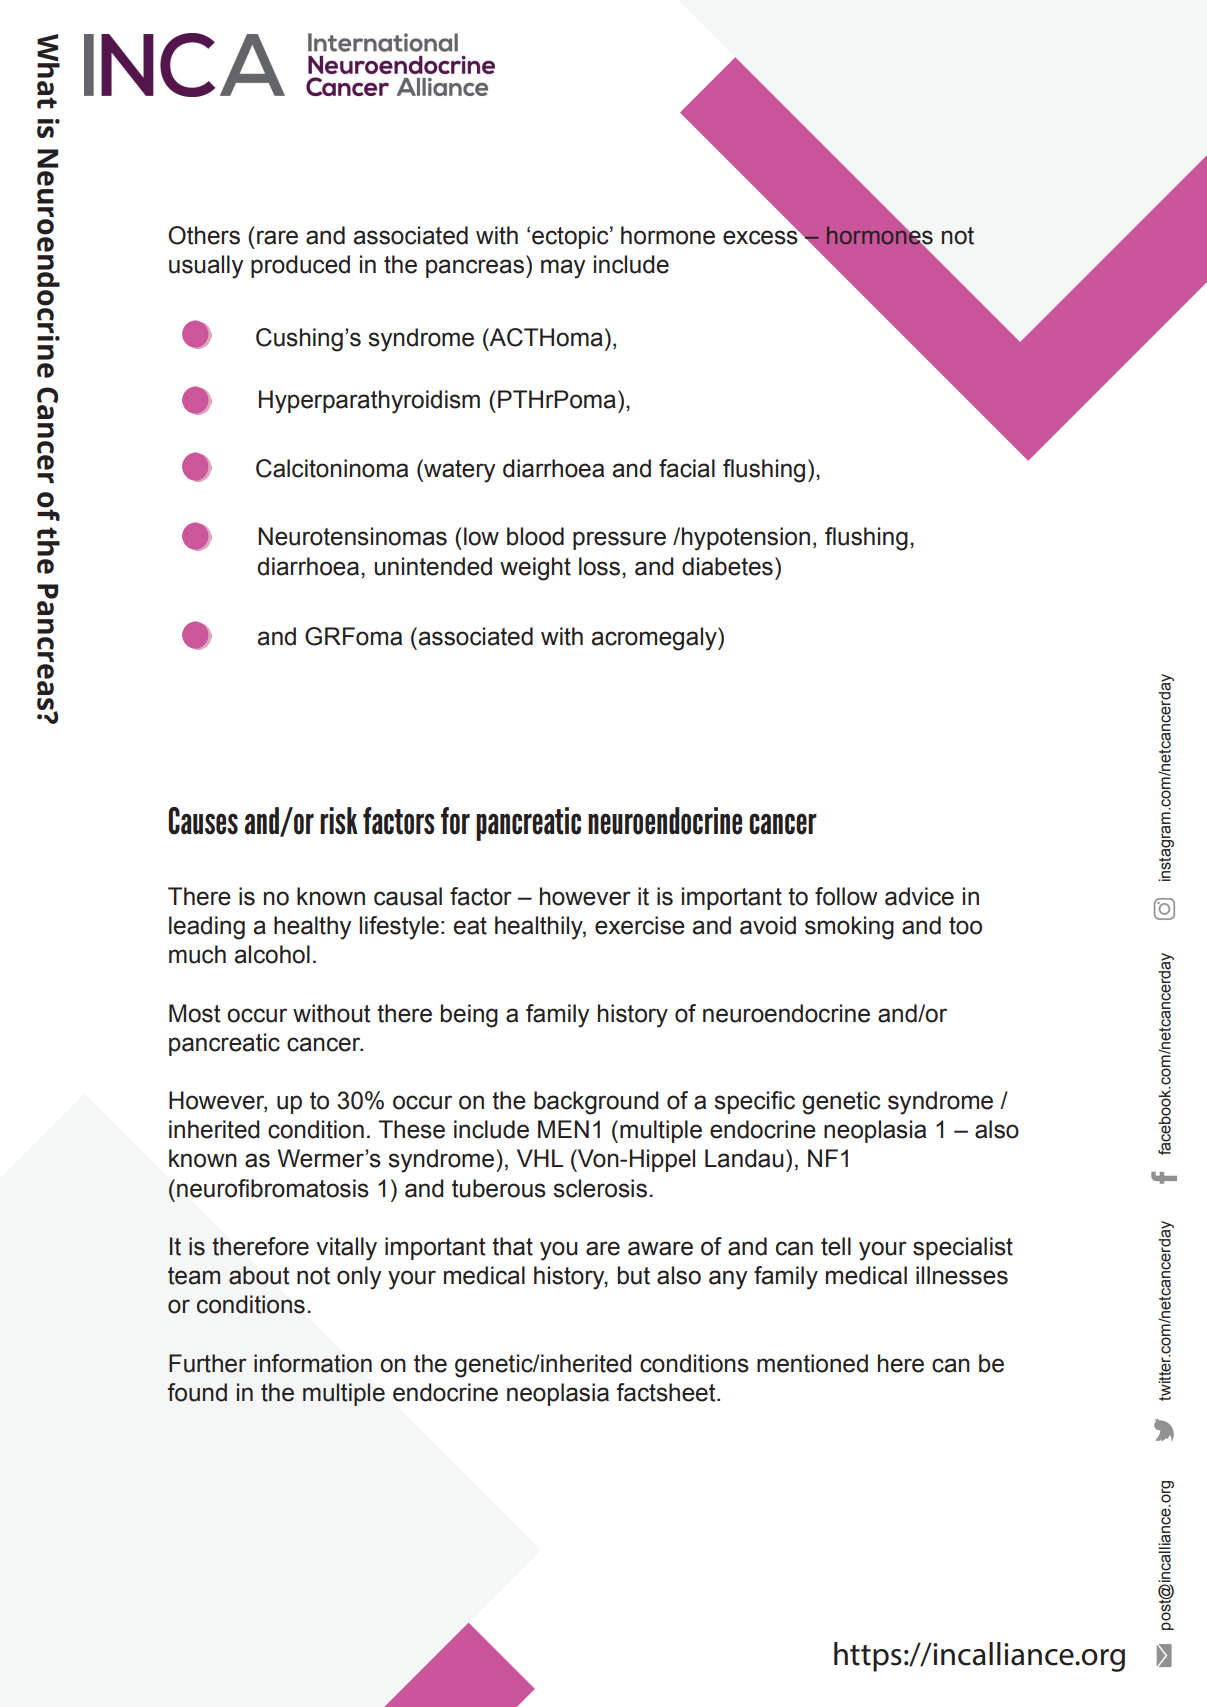 This document has height=1707, width=1207. What do you see at coordinates (433, 566) in the document?
I see `unintended` at bounding box center [433, 566].
